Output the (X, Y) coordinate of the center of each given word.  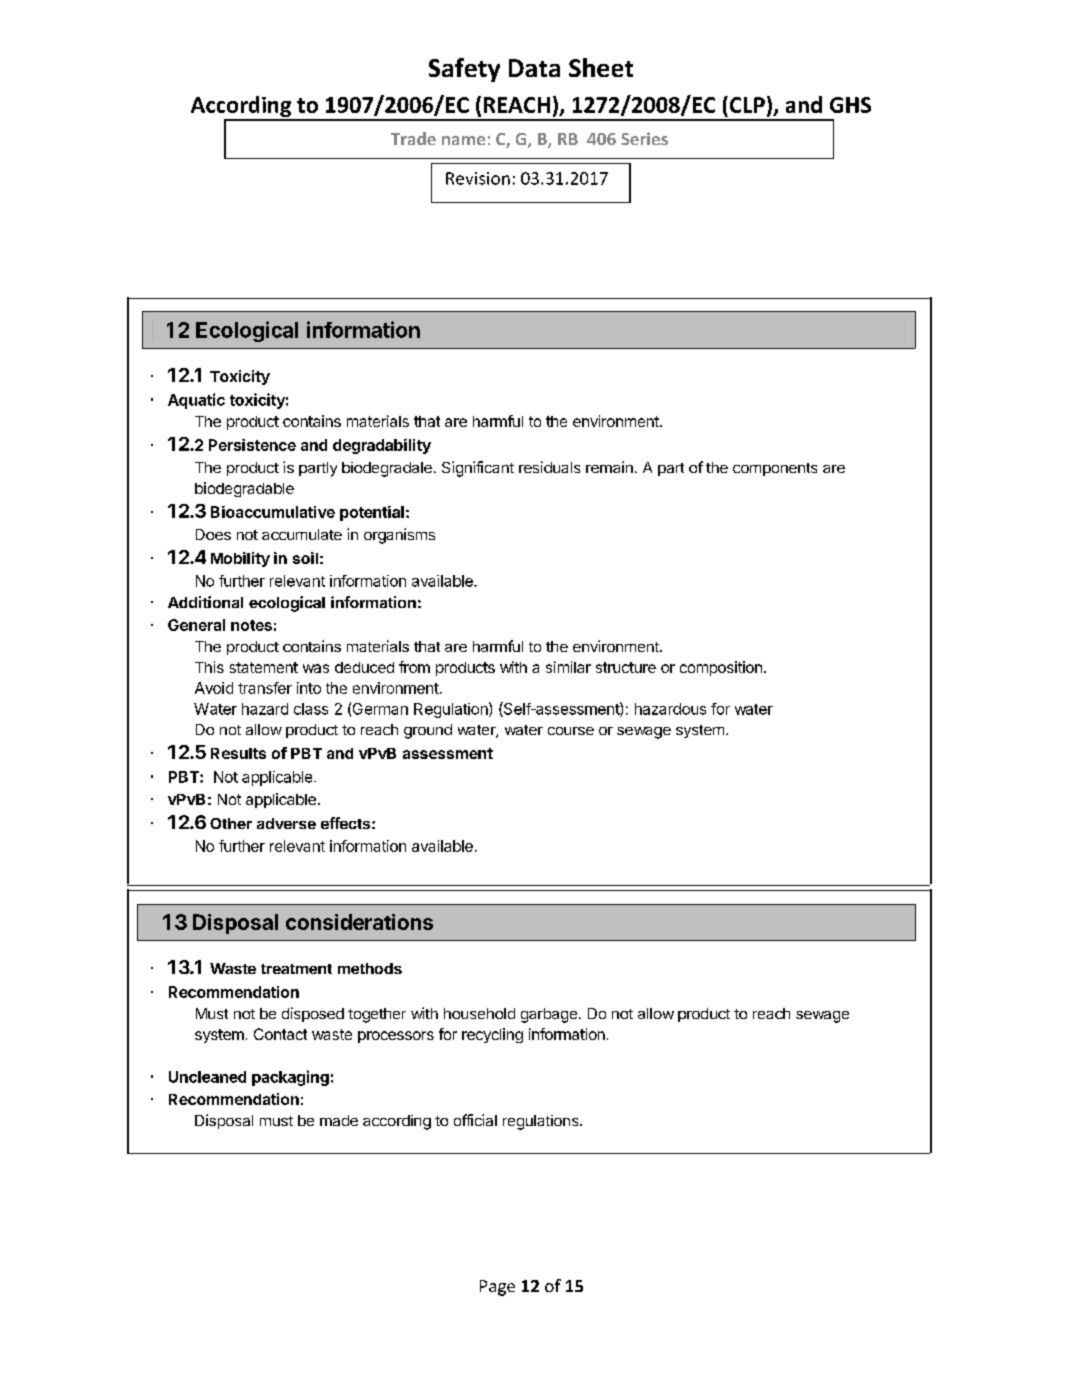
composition (721, 668)
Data (534, 68)
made (339, 1120)
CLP (746, 104)
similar (568, 667)
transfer (265, 688)
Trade (413, 138)
